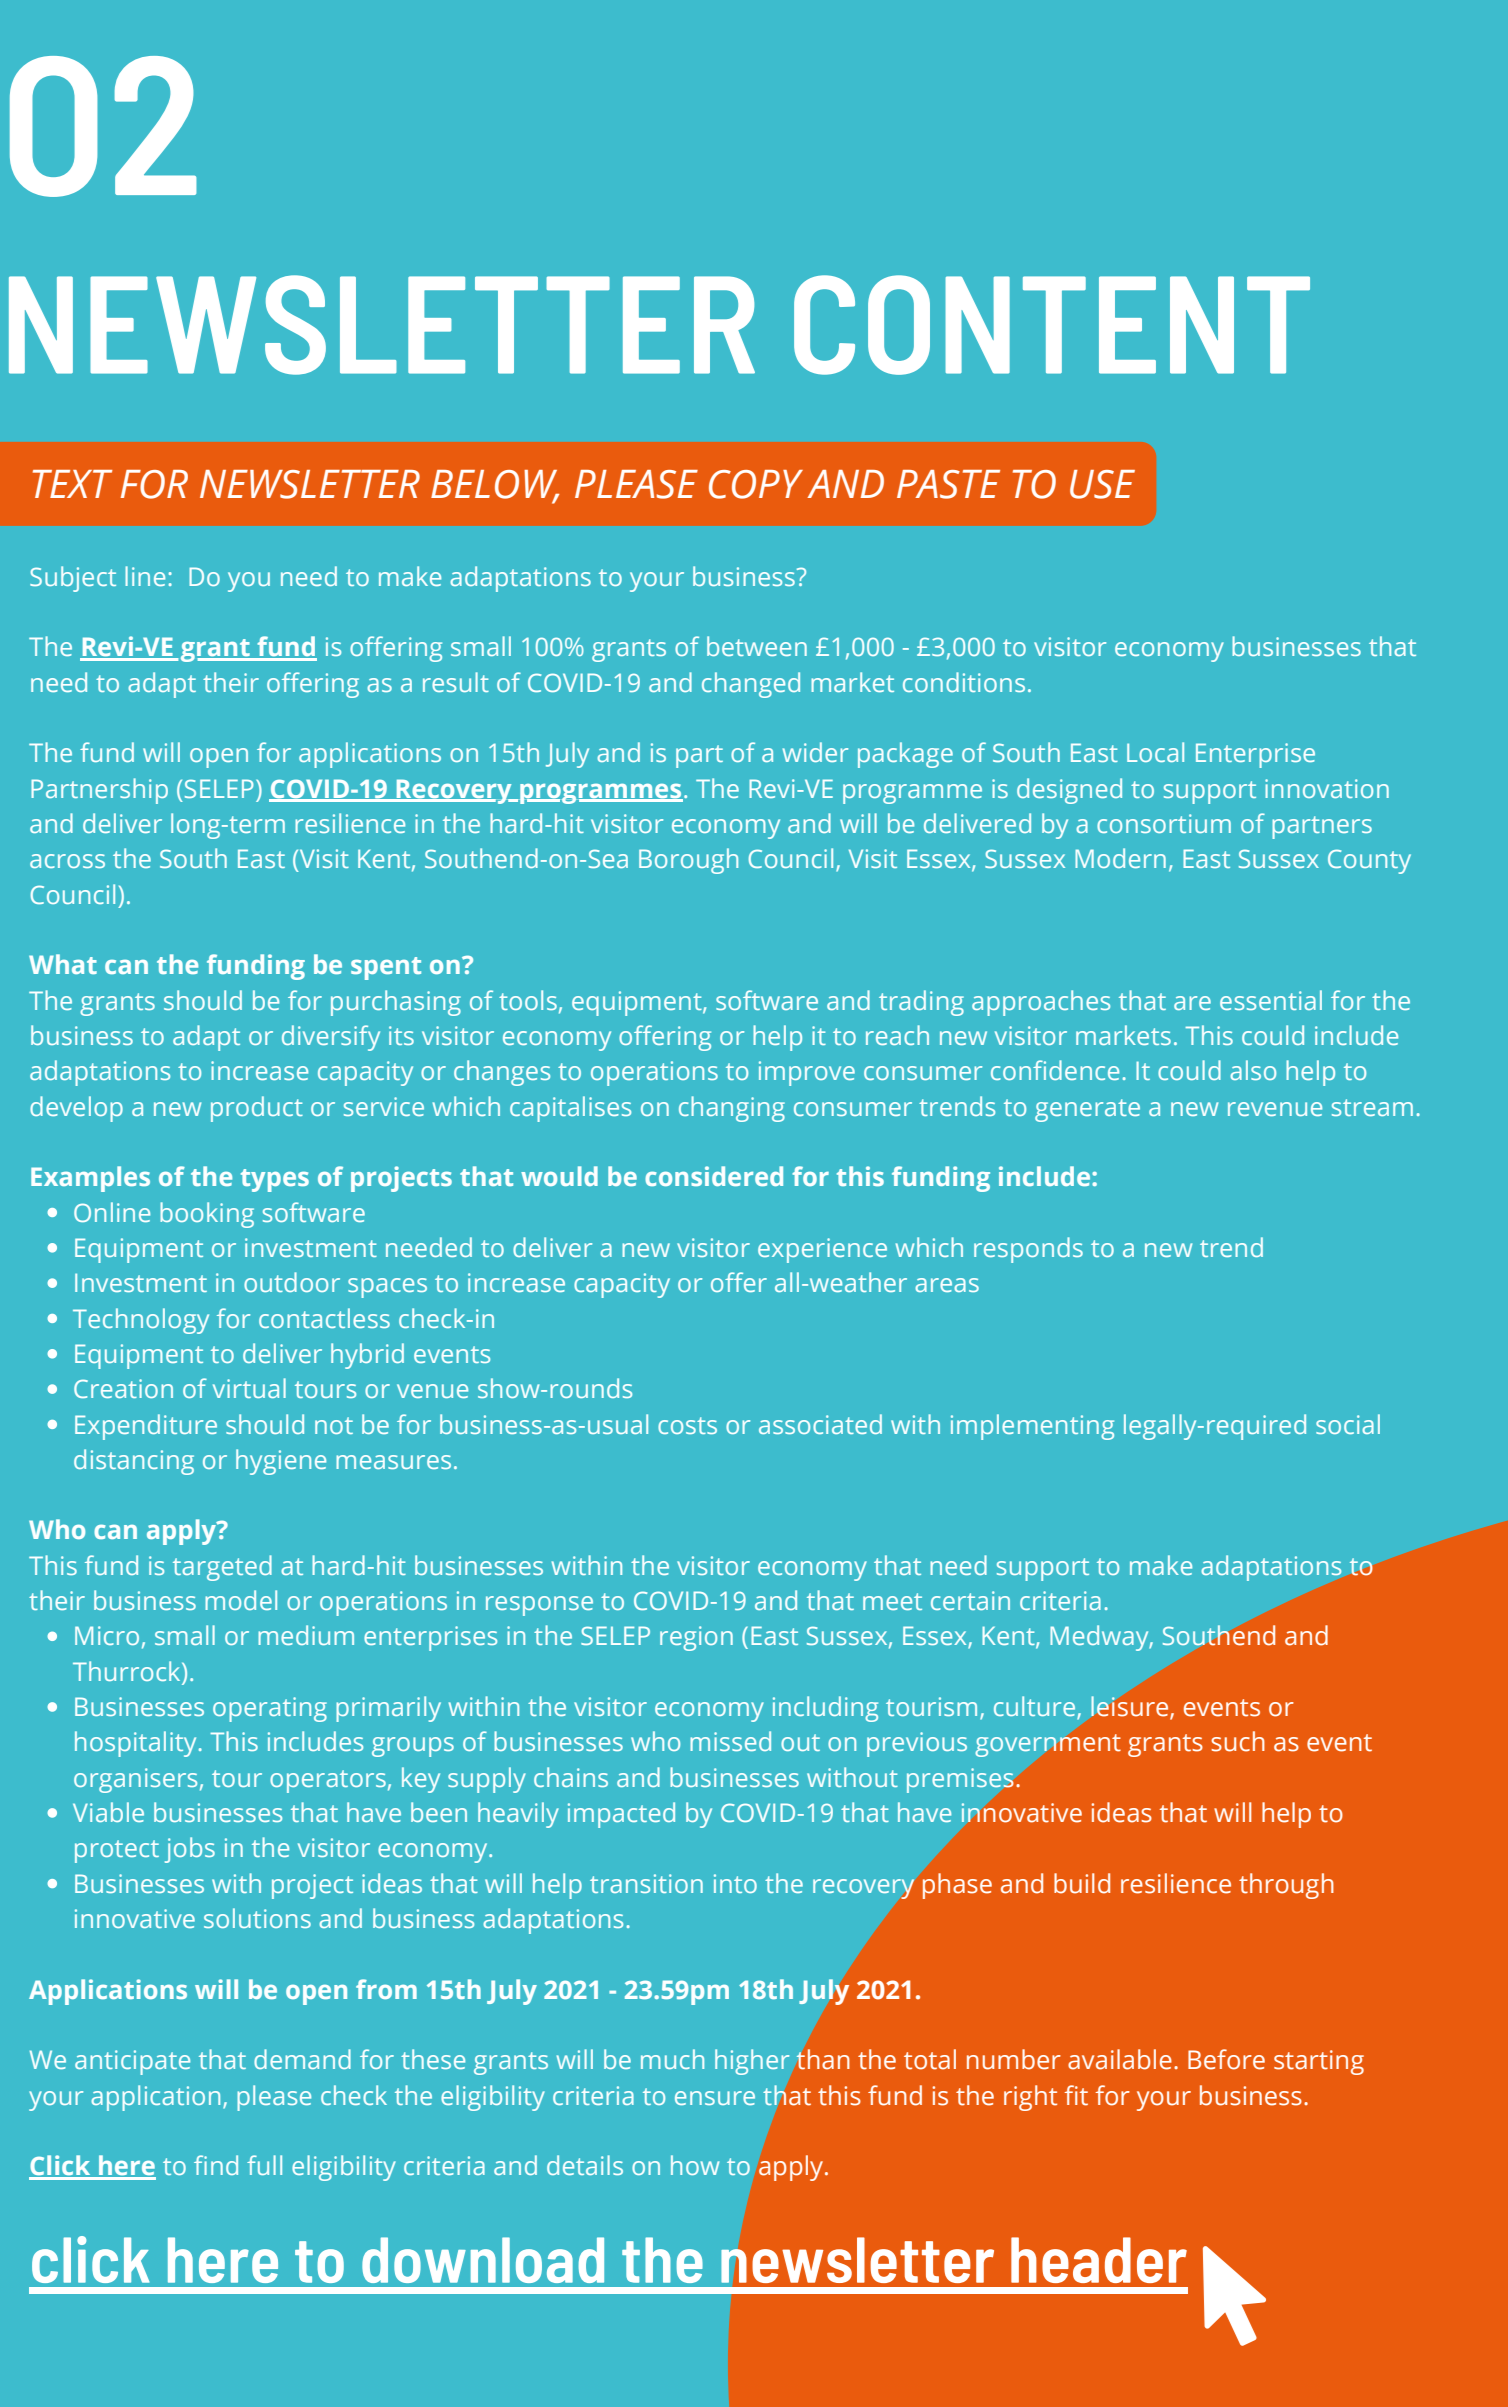 This screenshot has width=1508, height=2407. Describe the element at coordinates (756, 484) in the screenshot. I see `COPY` at that location.
